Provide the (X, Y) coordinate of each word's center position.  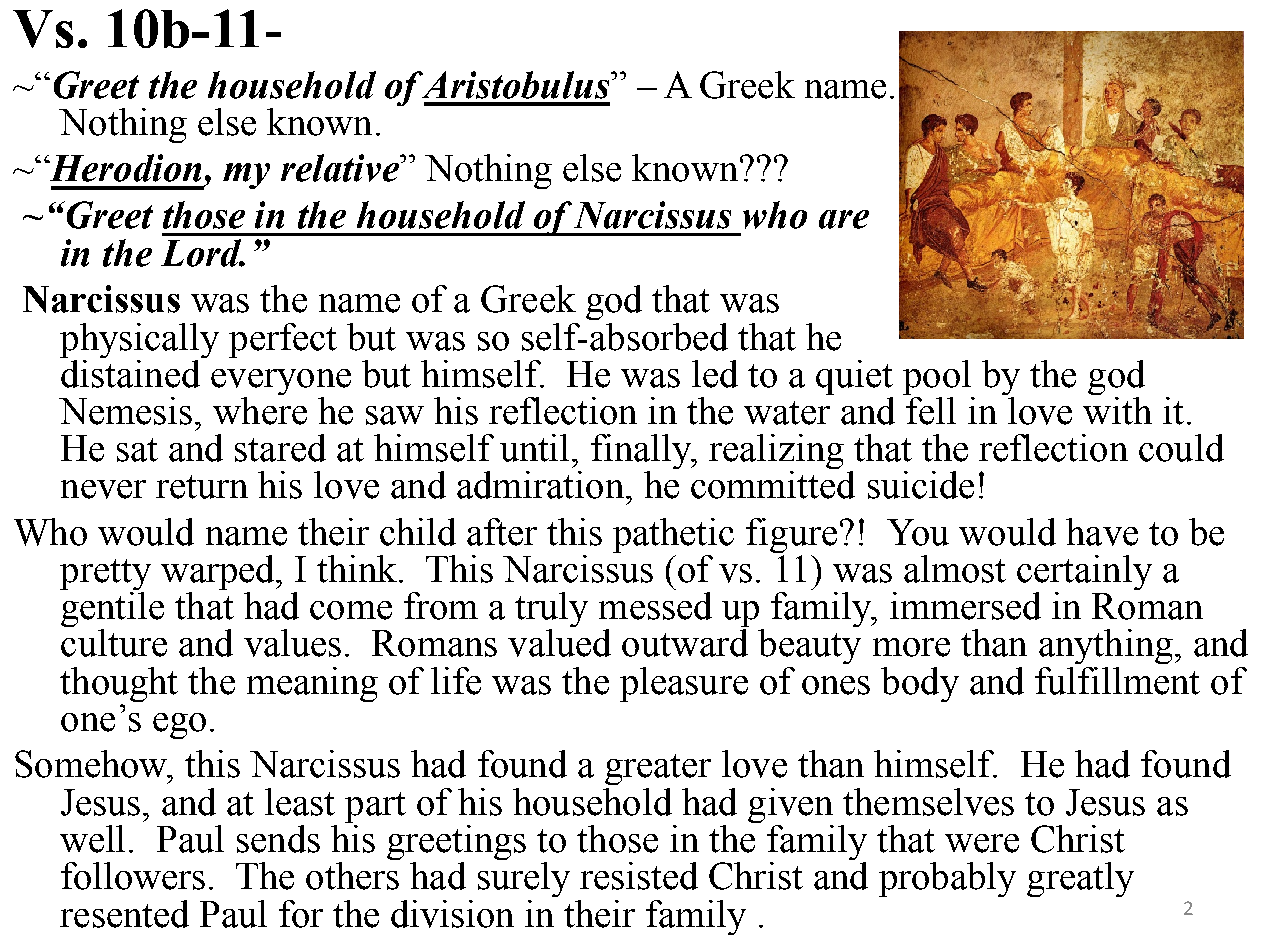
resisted (639, 876)
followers (133, 876)
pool (937, 377)
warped (219, 574)
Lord (202, 253)
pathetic (673, 535)
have (1102, 532)
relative (341, 168)
